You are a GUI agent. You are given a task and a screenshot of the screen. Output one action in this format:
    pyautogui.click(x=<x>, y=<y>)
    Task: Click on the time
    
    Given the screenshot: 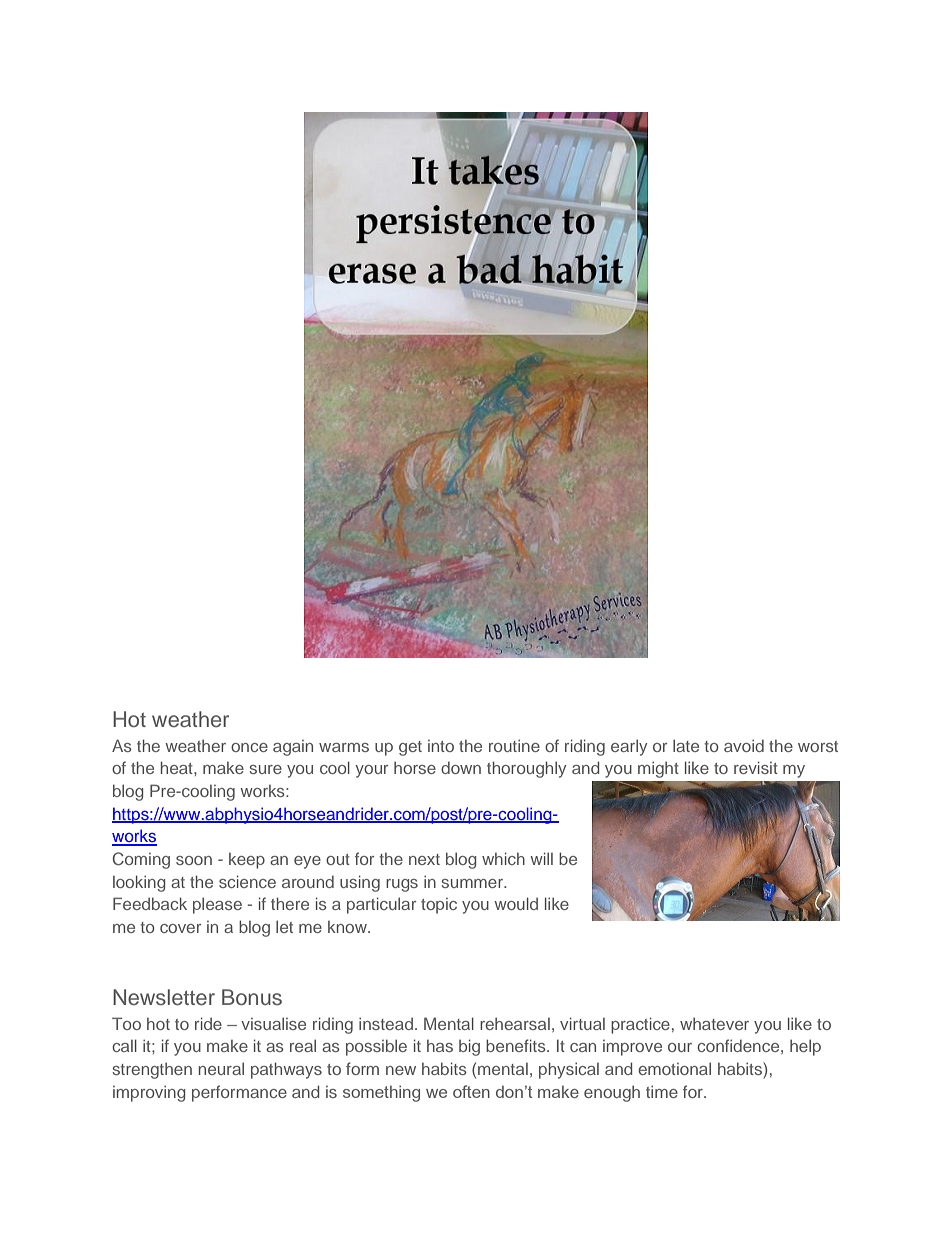 What is the action you would take?
    pyautogui.click(x=662, y=1091)
